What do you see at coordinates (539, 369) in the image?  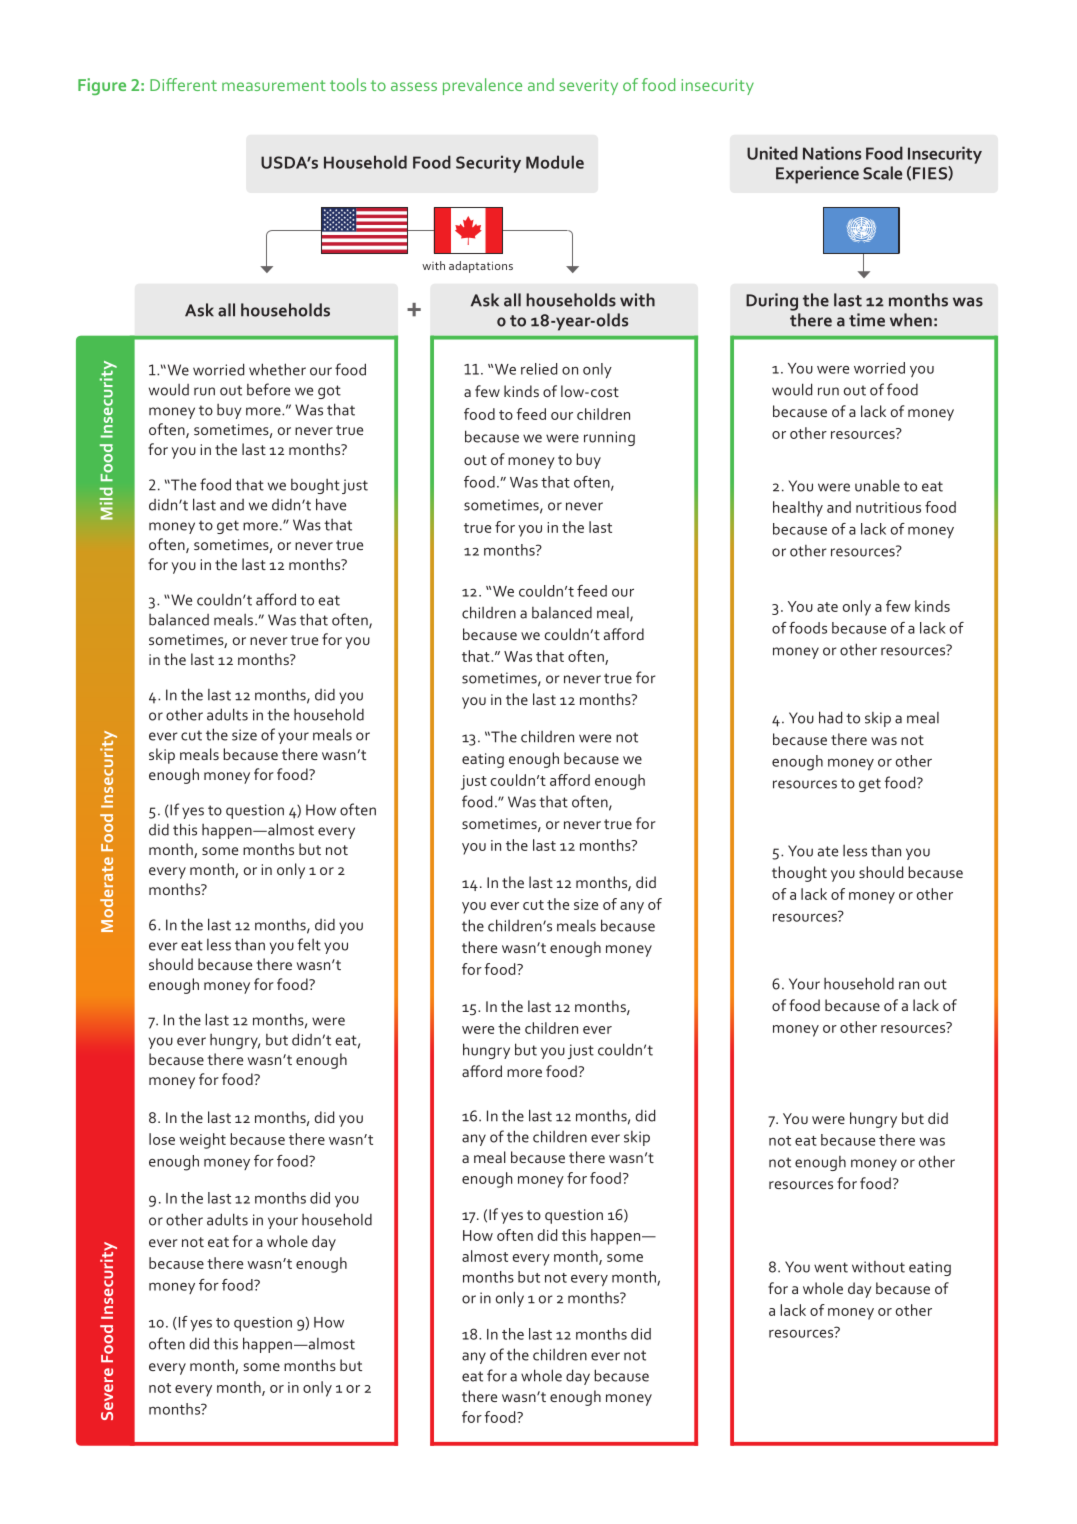 I see `relied` at bounding box center [539, 369].
